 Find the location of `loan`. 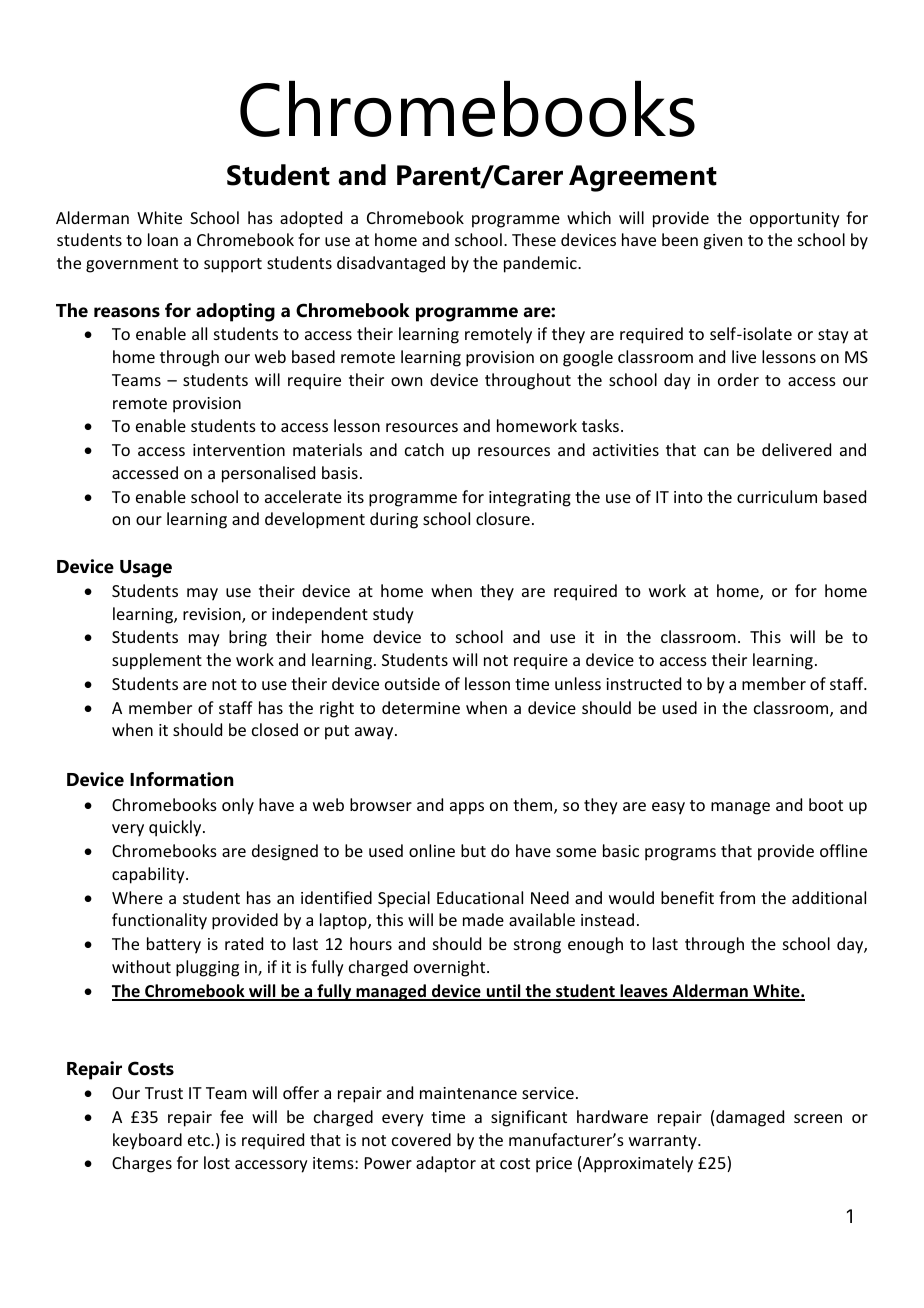

loan is located at coordinates (163, 239).
